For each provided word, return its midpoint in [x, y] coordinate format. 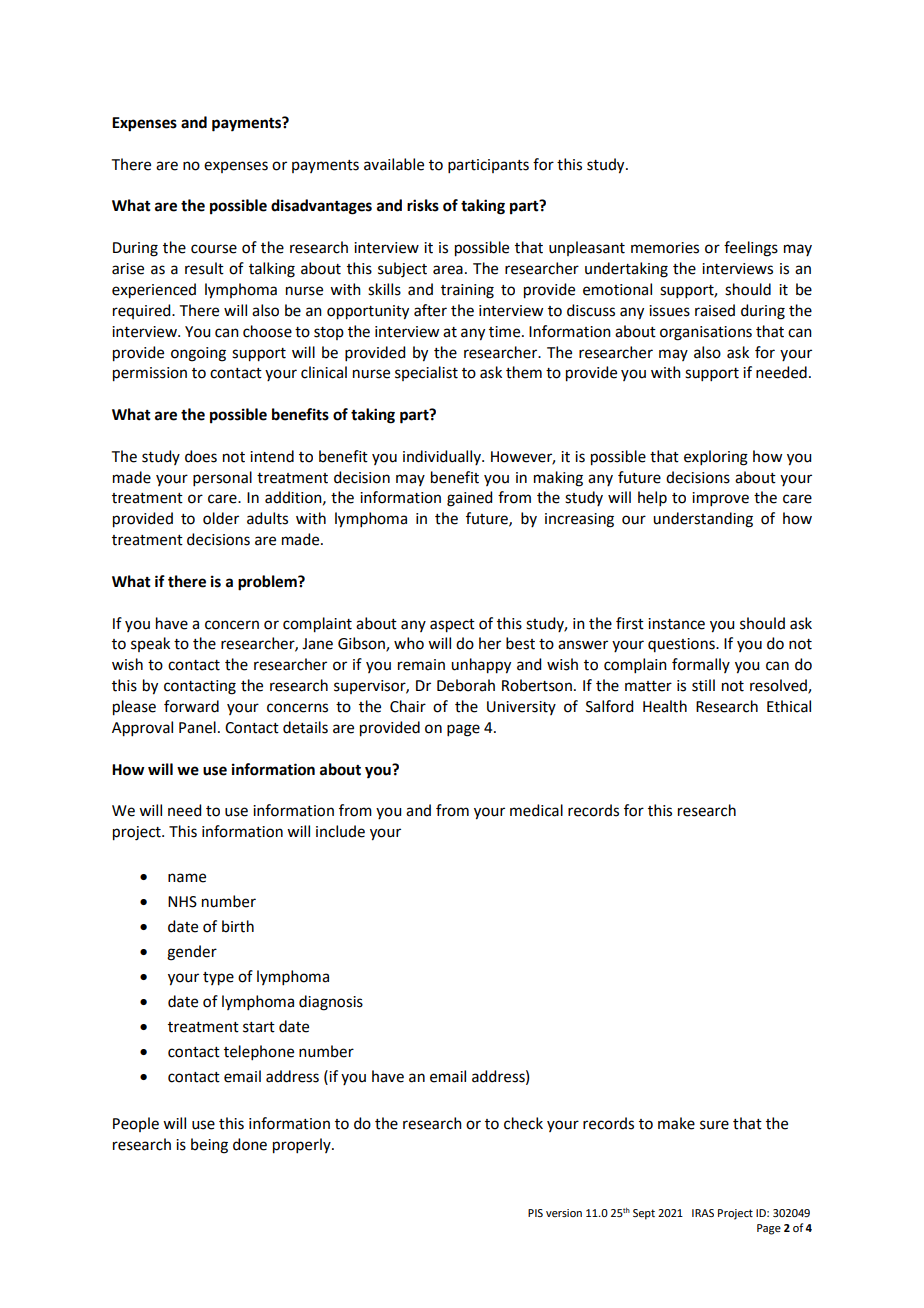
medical [536, 810]
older [221, 518]
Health [665, 706]
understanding [703, 520]
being [209, 1146]
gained [469, 499]
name [187, 878]
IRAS [703, 1213]
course [214, 249]
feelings [751, 249]
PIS [535, 1213]
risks [423, 205]
